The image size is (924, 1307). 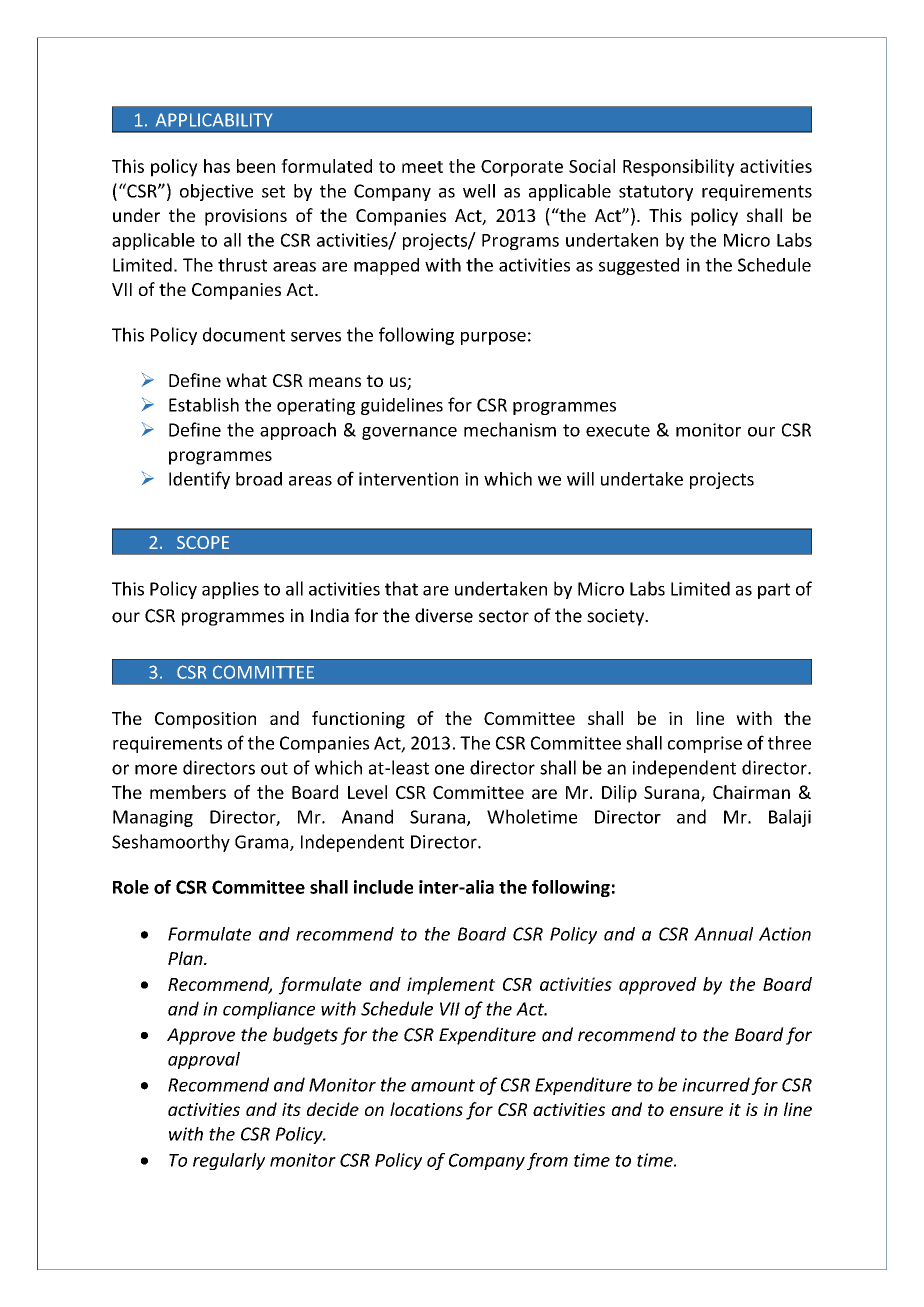 I want to click on applies, so click(x=230, y=590).
